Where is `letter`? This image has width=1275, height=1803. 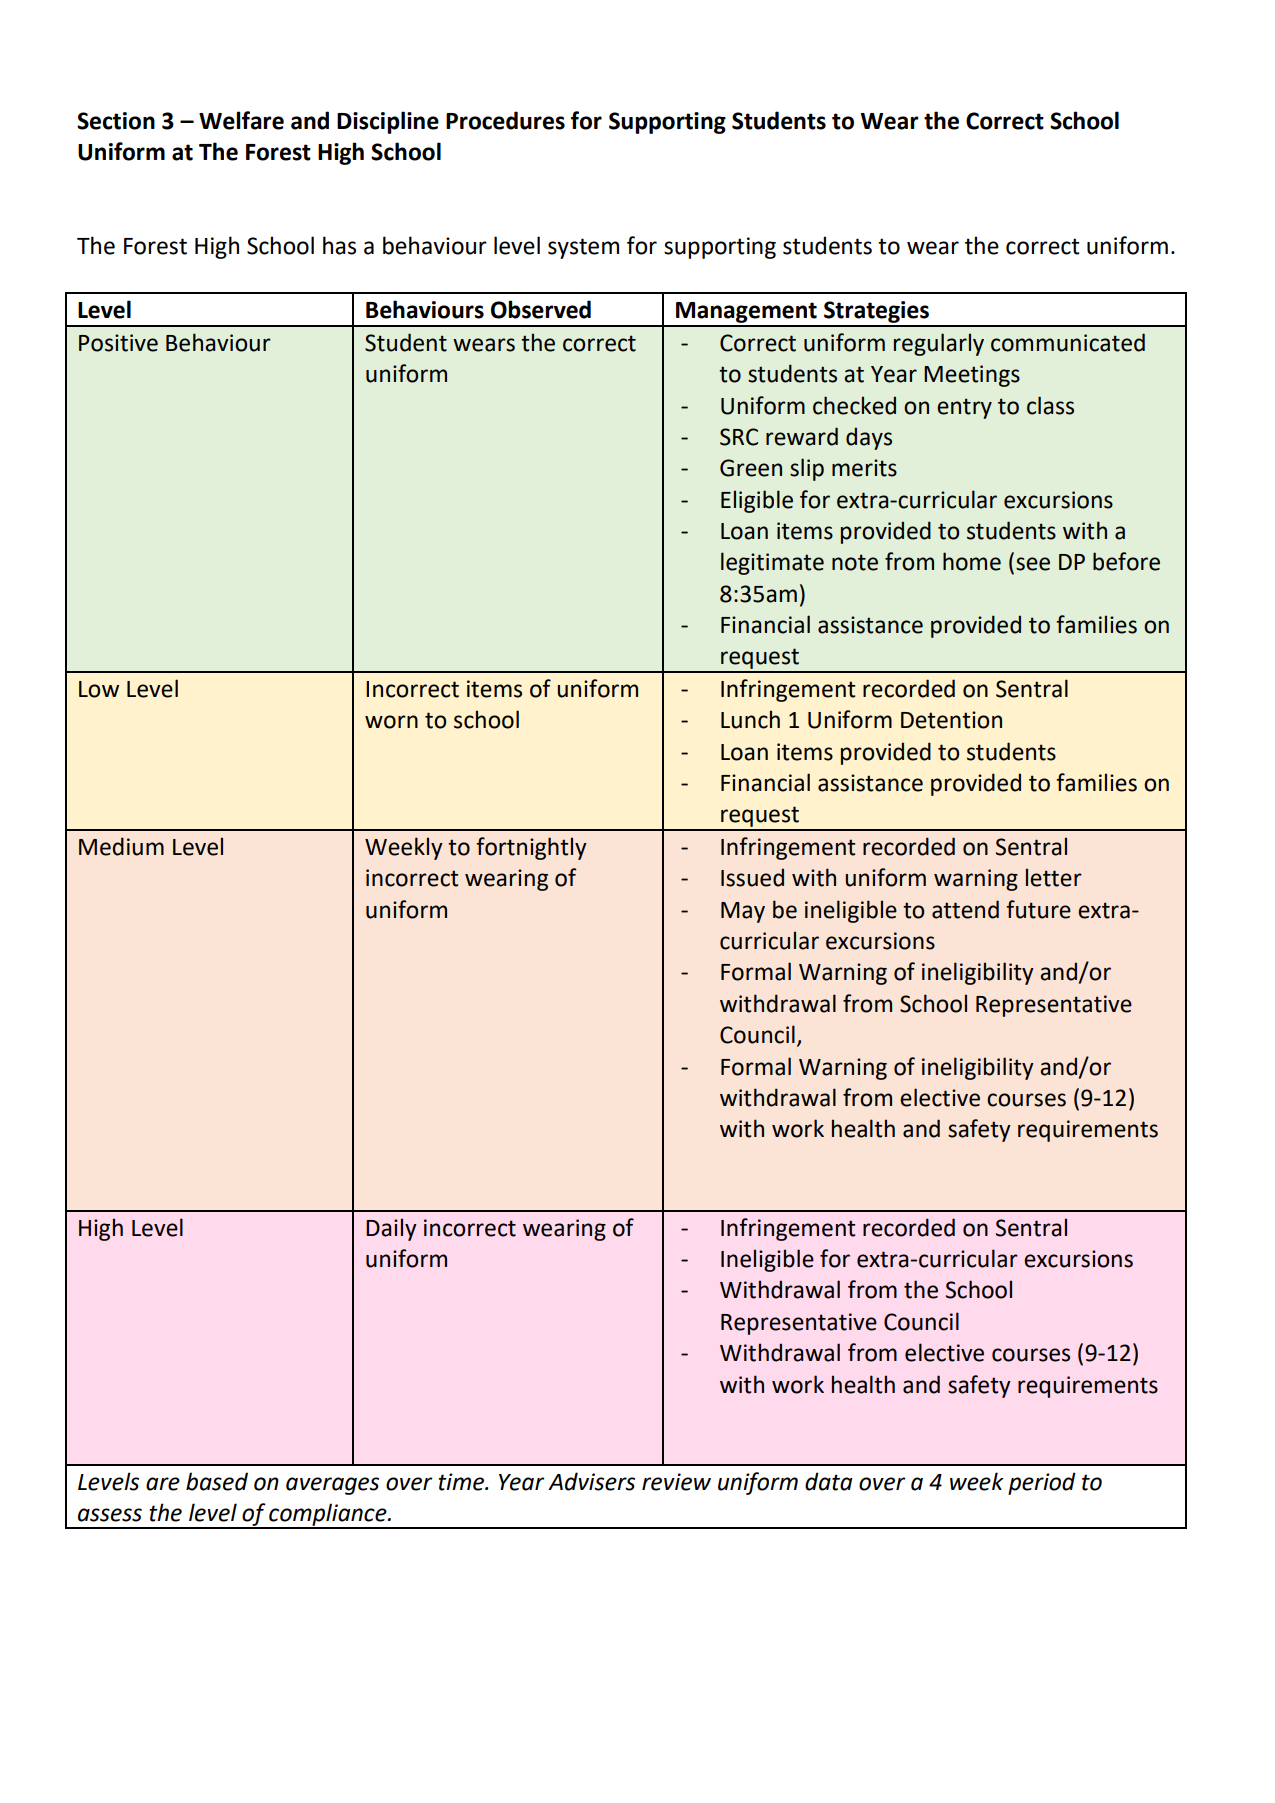
letter is located at coordinates (1054, 877).
